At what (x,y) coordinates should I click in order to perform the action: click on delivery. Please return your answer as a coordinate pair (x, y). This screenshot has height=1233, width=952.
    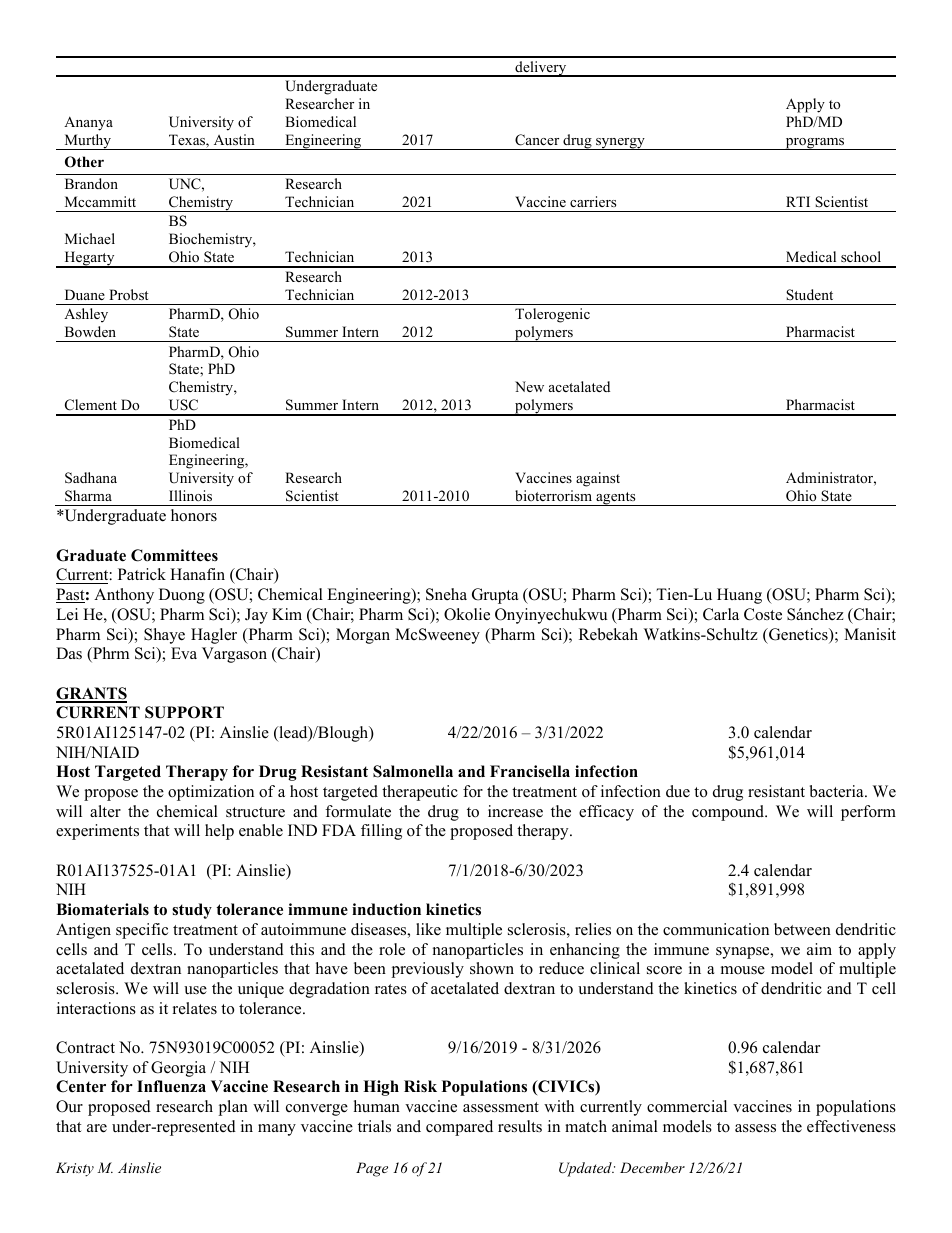
    Looking at the image, I should click on (541, 69).
